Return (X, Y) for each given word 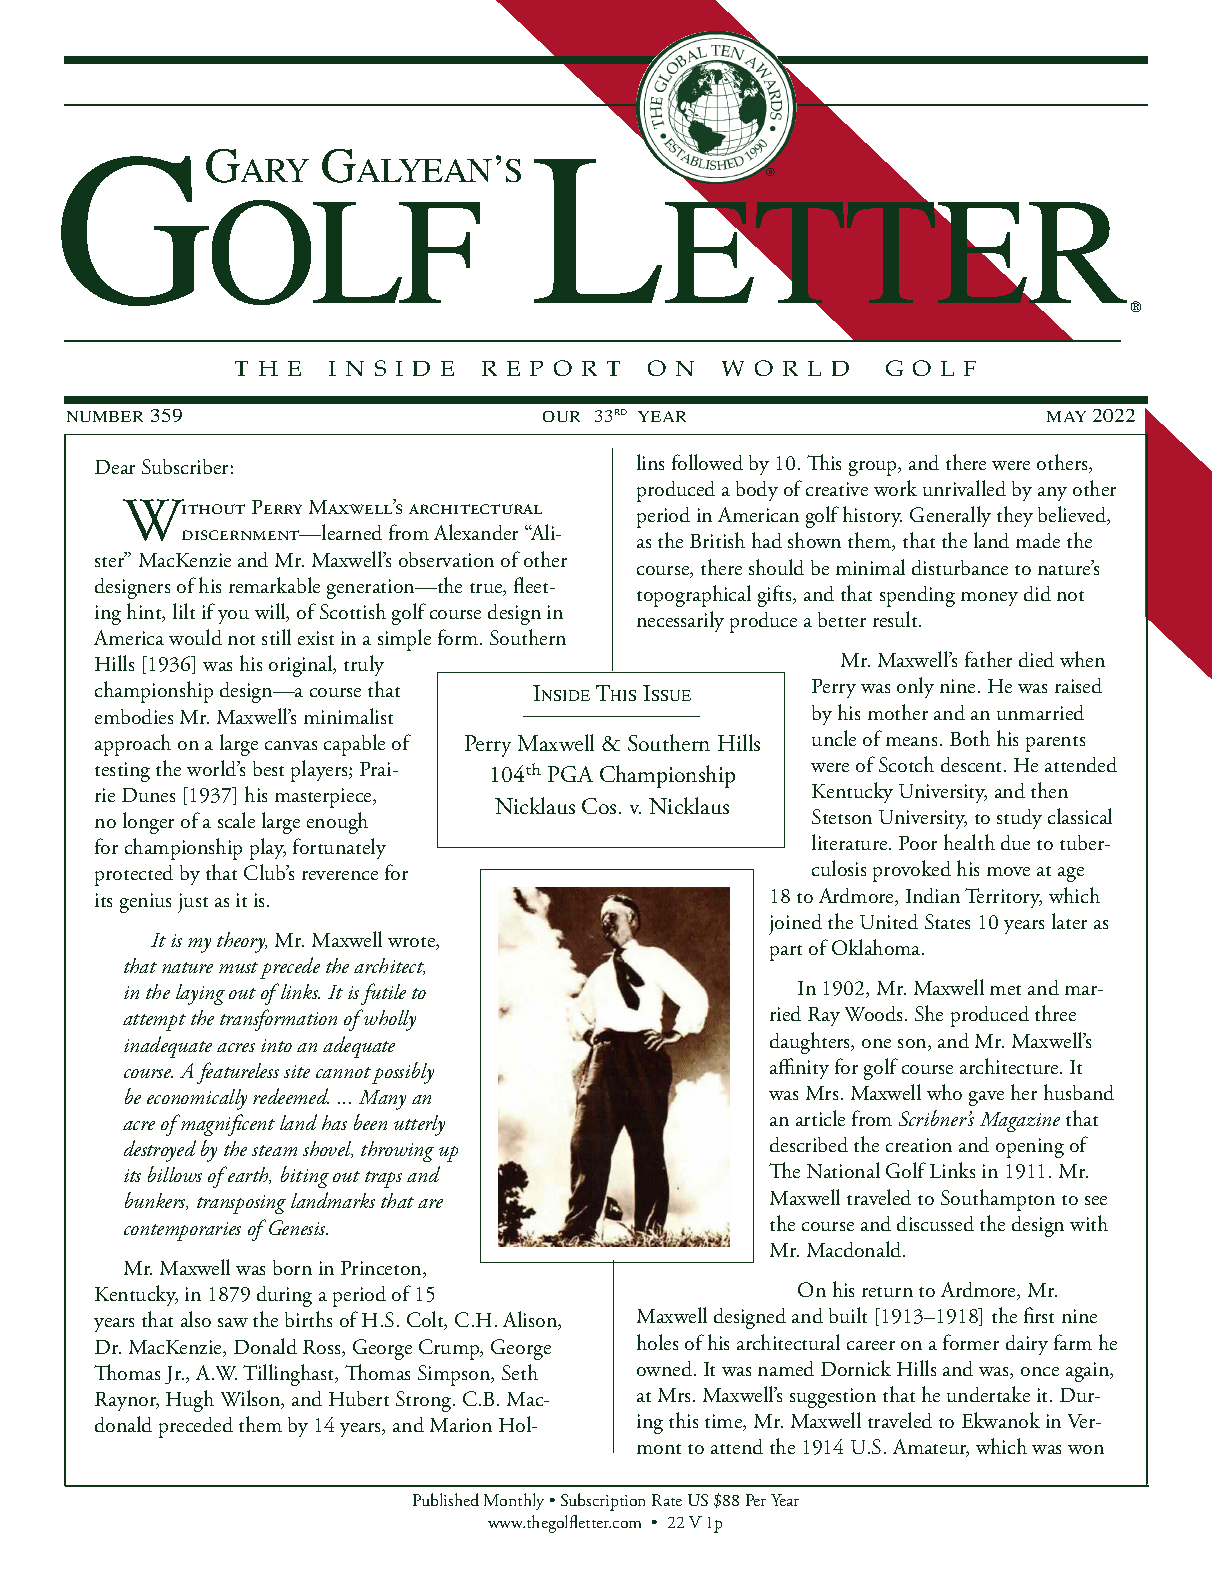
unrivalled (964, 488)
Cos (599, 806)
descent (973, 764)
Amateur (931, 1448)
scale (236, 820)
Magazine (1020, 1122)
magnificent (227, 1125)
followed (707, 462)
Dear (115, 467)
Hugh (190, 1401)
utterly (419, 1125)
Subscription (603, 1502)
